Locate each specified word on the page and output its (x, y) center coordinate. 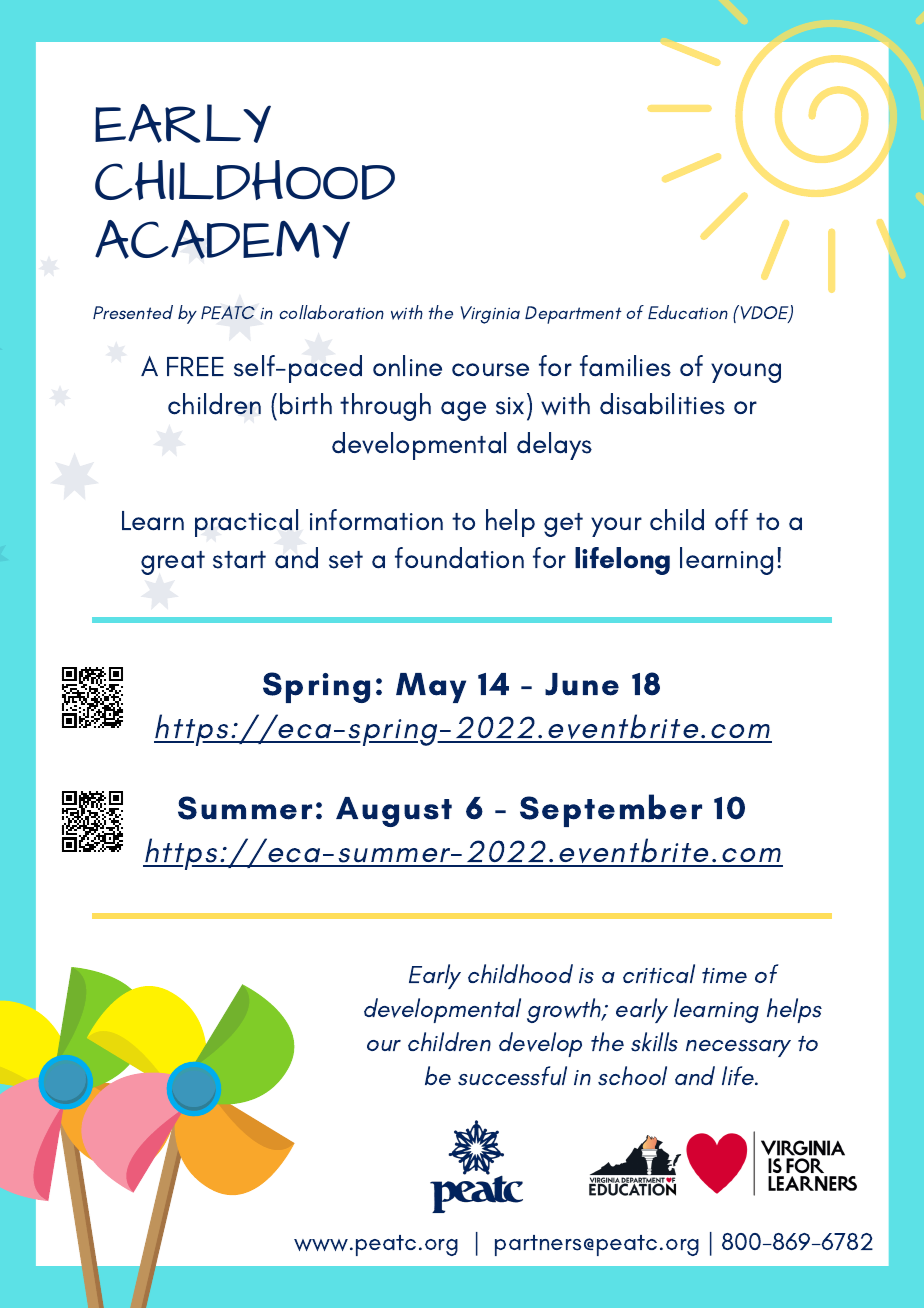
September (611, 810)
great (173, 563)
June (582, 684)
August (394, 812)
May (431, 688)
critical (659, 973)
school (632, 1076)
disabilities (662, 404)
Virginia (490, 315)
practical (246, 523)
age (463, 411)
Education (688, 312)
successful (512, 1076)
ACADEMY (222, 239)
